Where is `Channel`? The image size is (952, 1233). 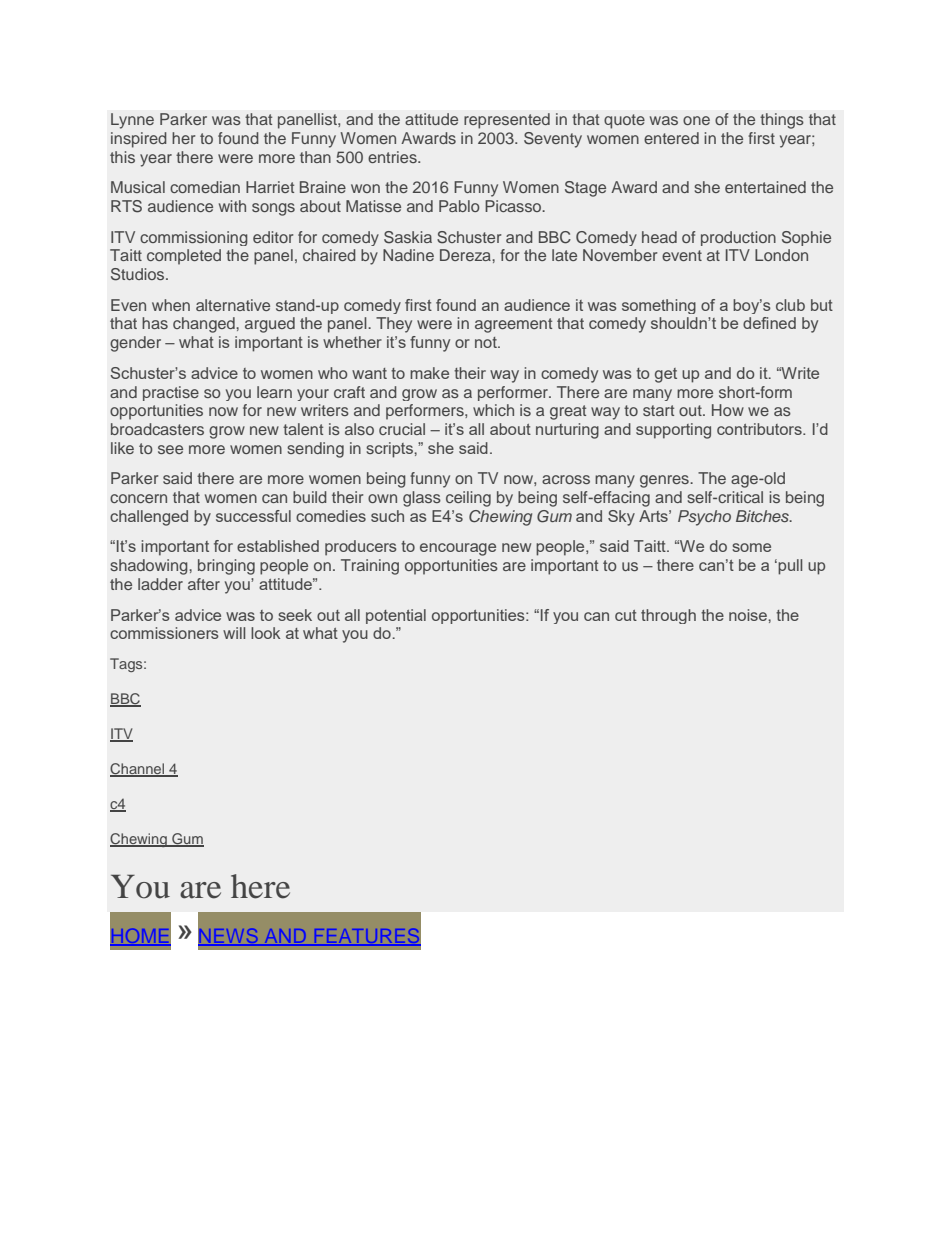
Channel is located at coordinates (138, 770).
